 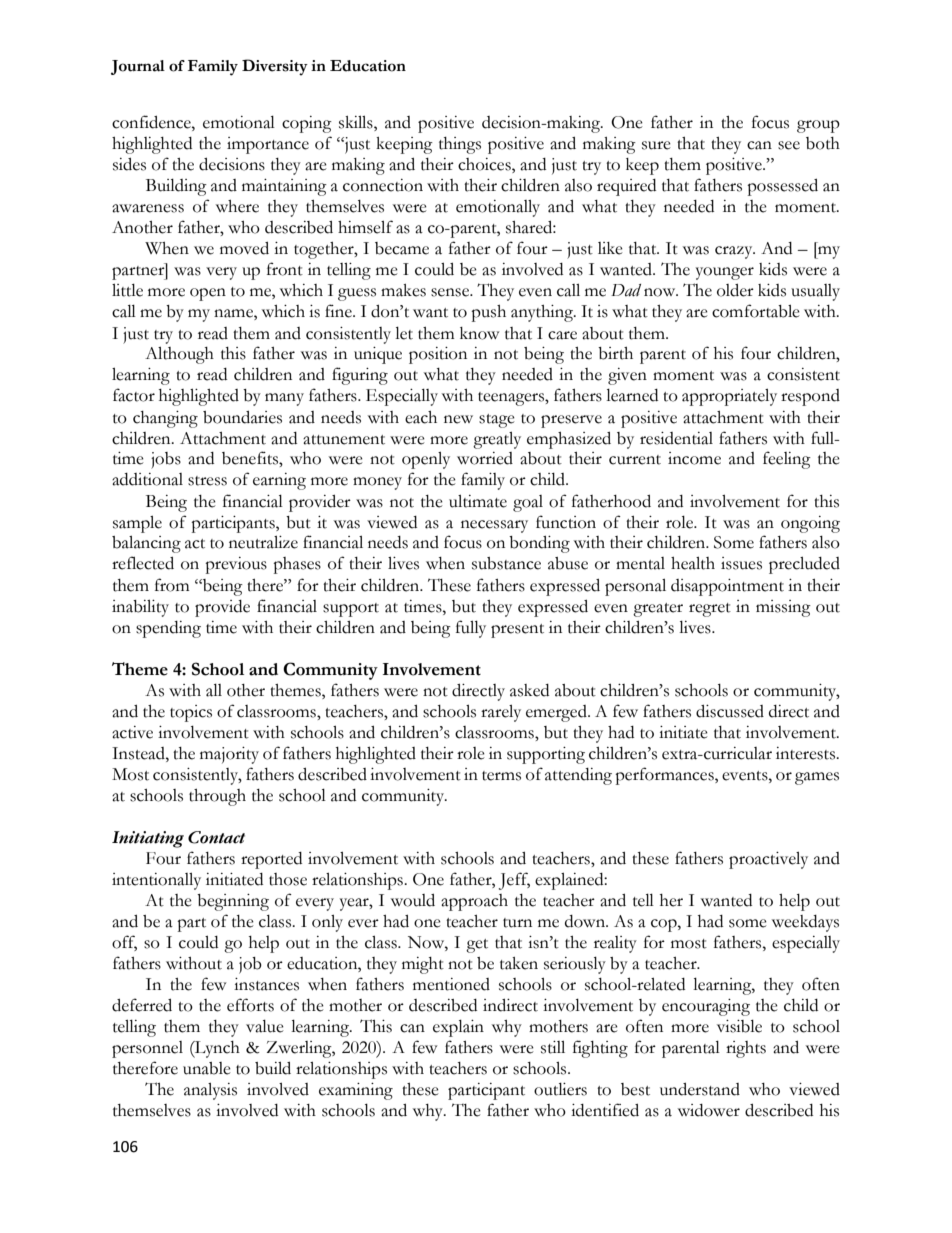 I want to click on moved, so click(x=244, y=248).
